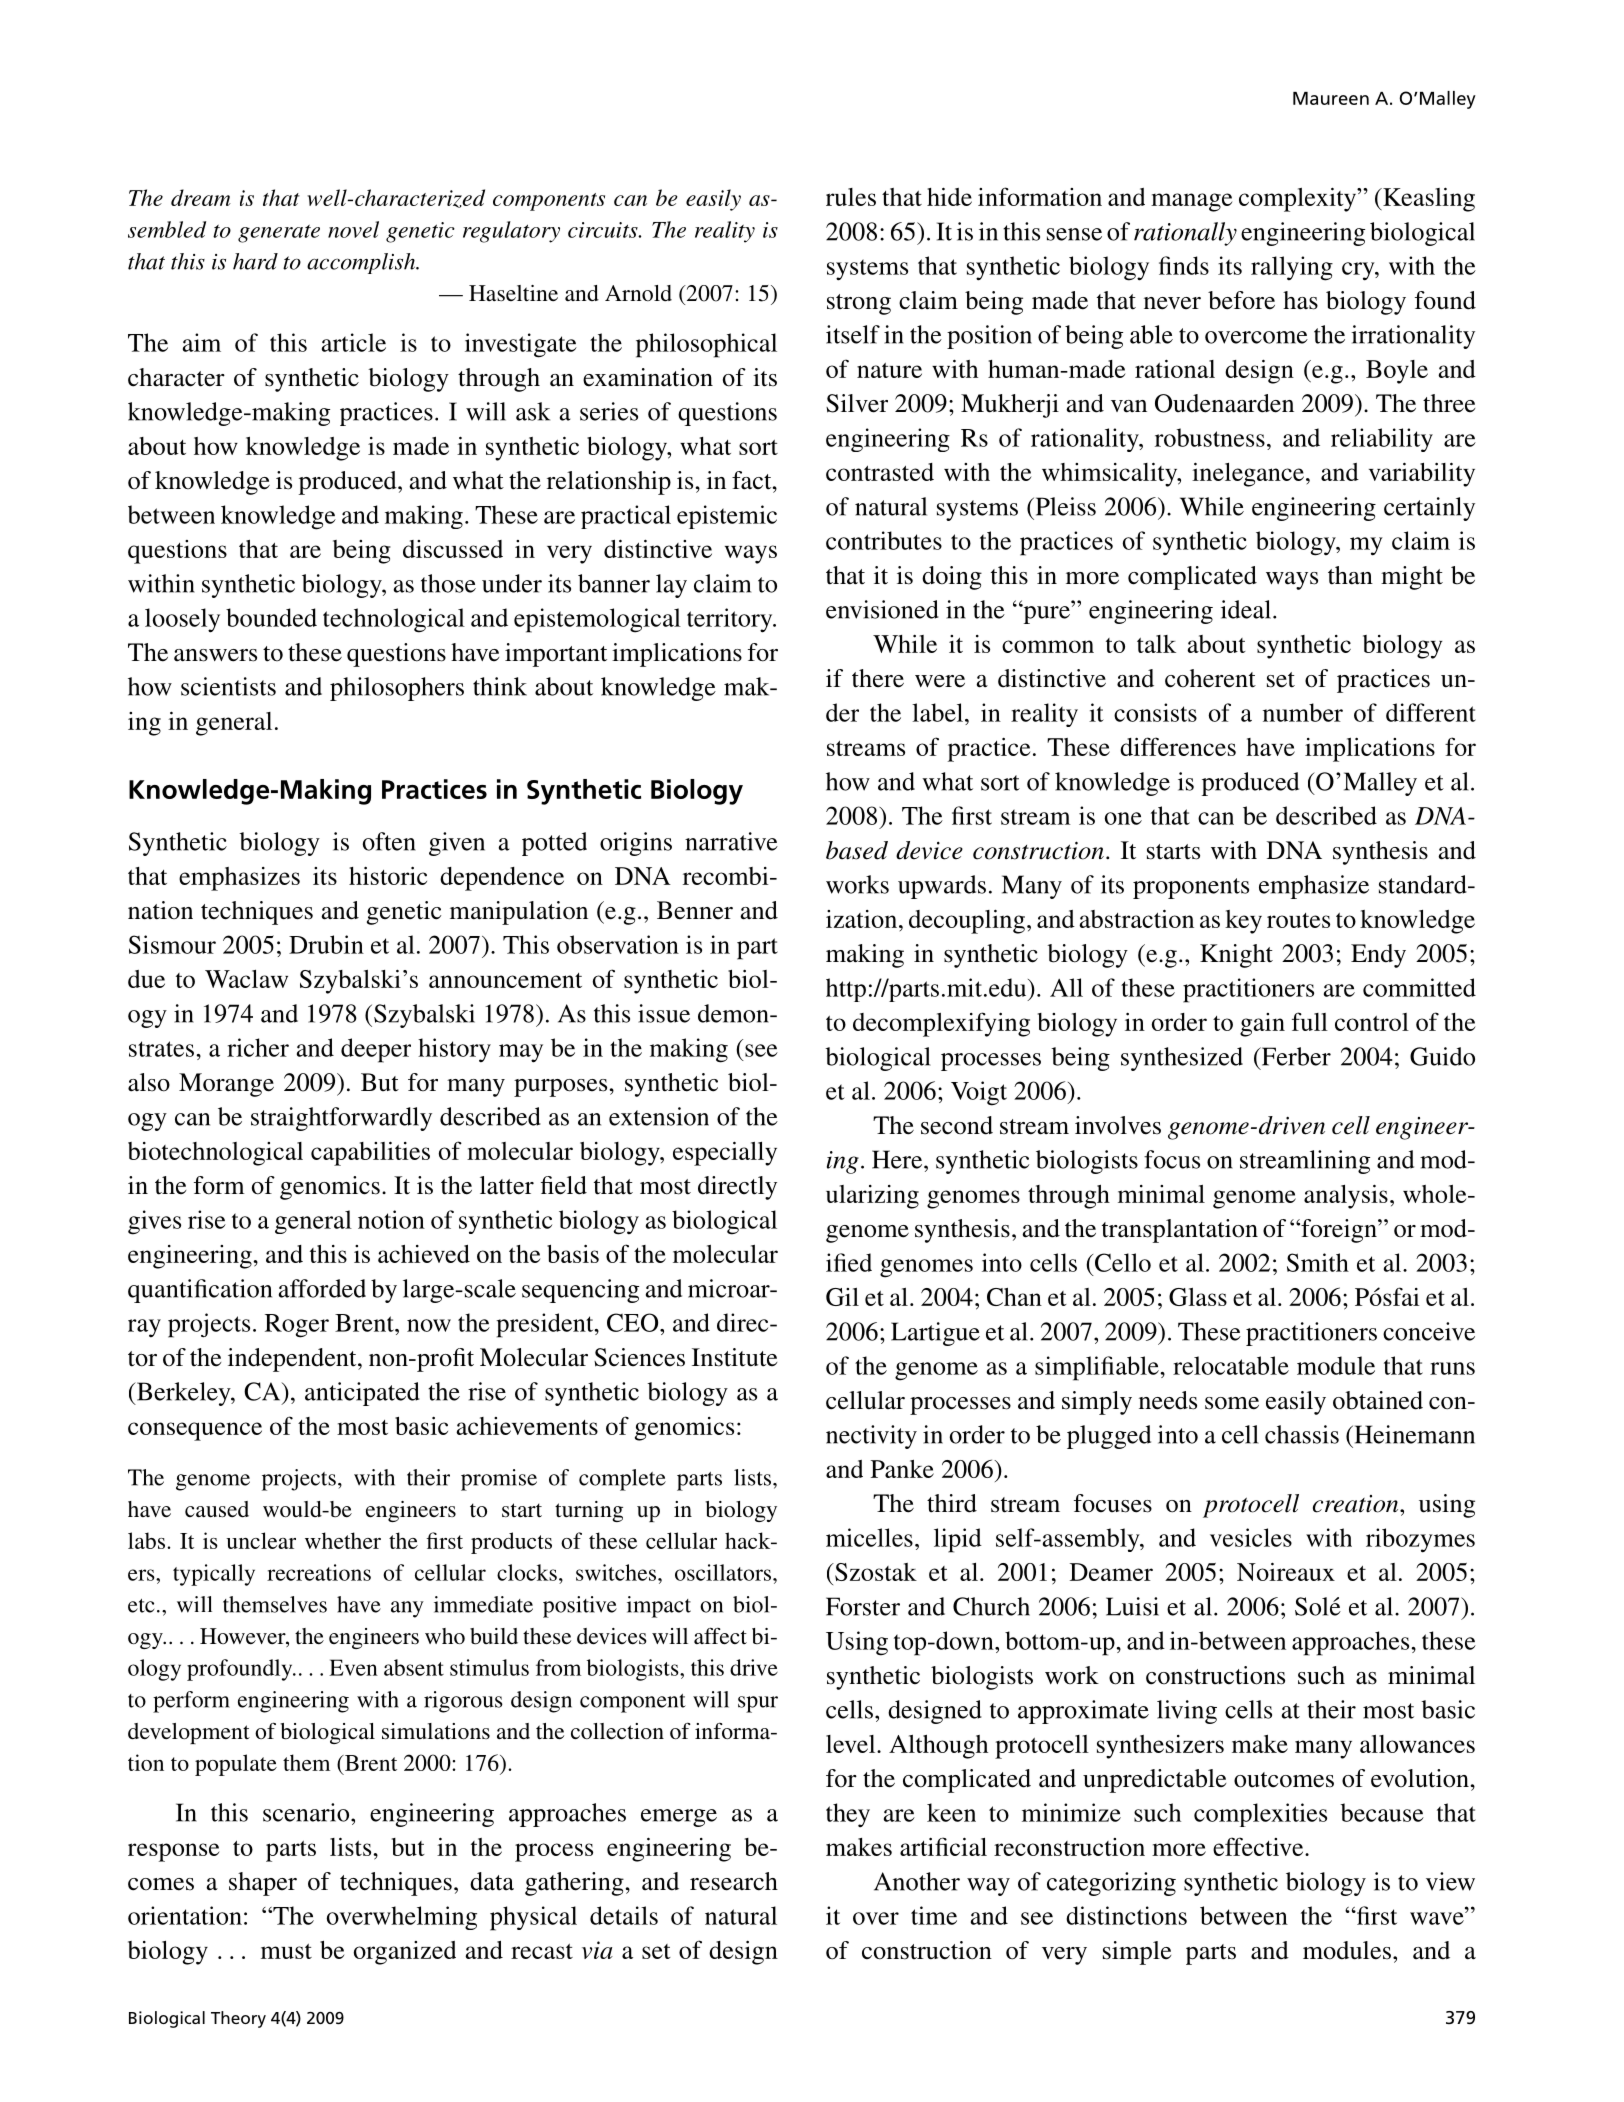  What do you see at coordinates (279, 234) in the screenshot?
I see `generate` at bounding box center [279, 234].
